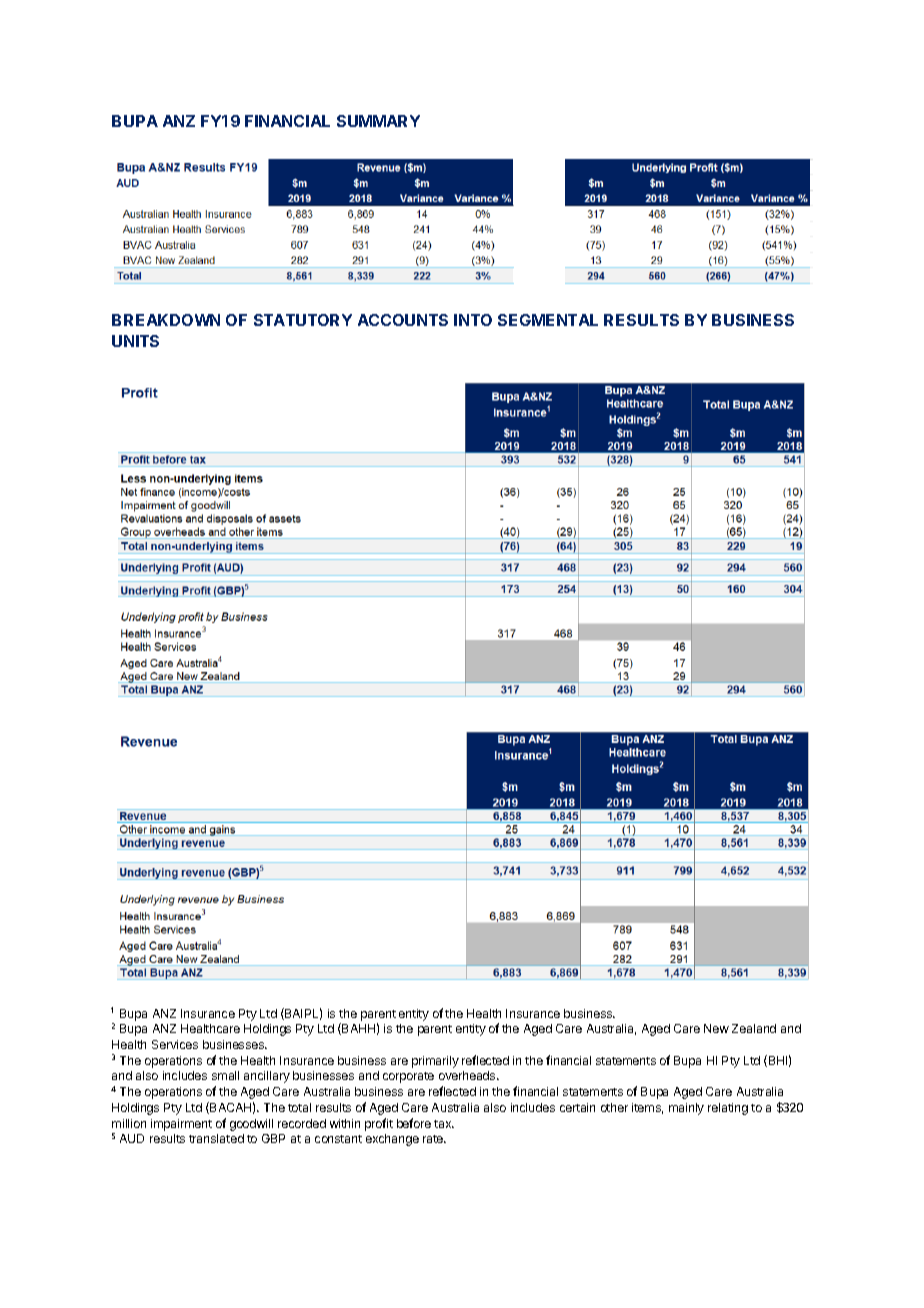 The image size is (924, 1308). What do you see at coordinates (473, 320) in the screenshot?
I see `INTO` at bounding box center [473, 320].
